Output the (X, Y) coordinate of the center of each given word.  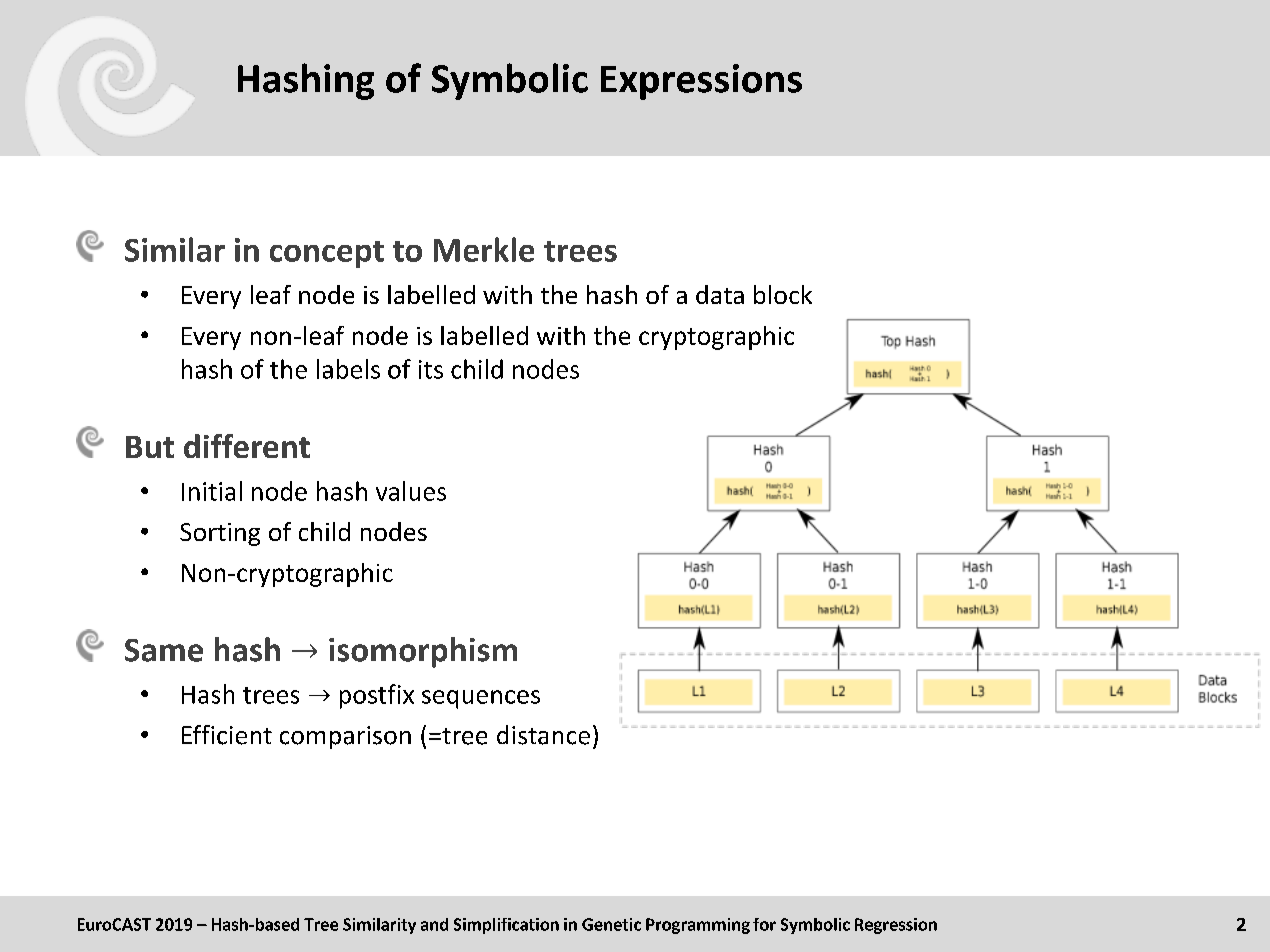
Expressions (701, 82)
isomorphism (423, 652)
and (434, 924)
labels (348, 369)
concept (327, 254)
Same (164, 650)
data (720, 294)
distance (543, 735)
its (431, 369)
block (783, 294)
